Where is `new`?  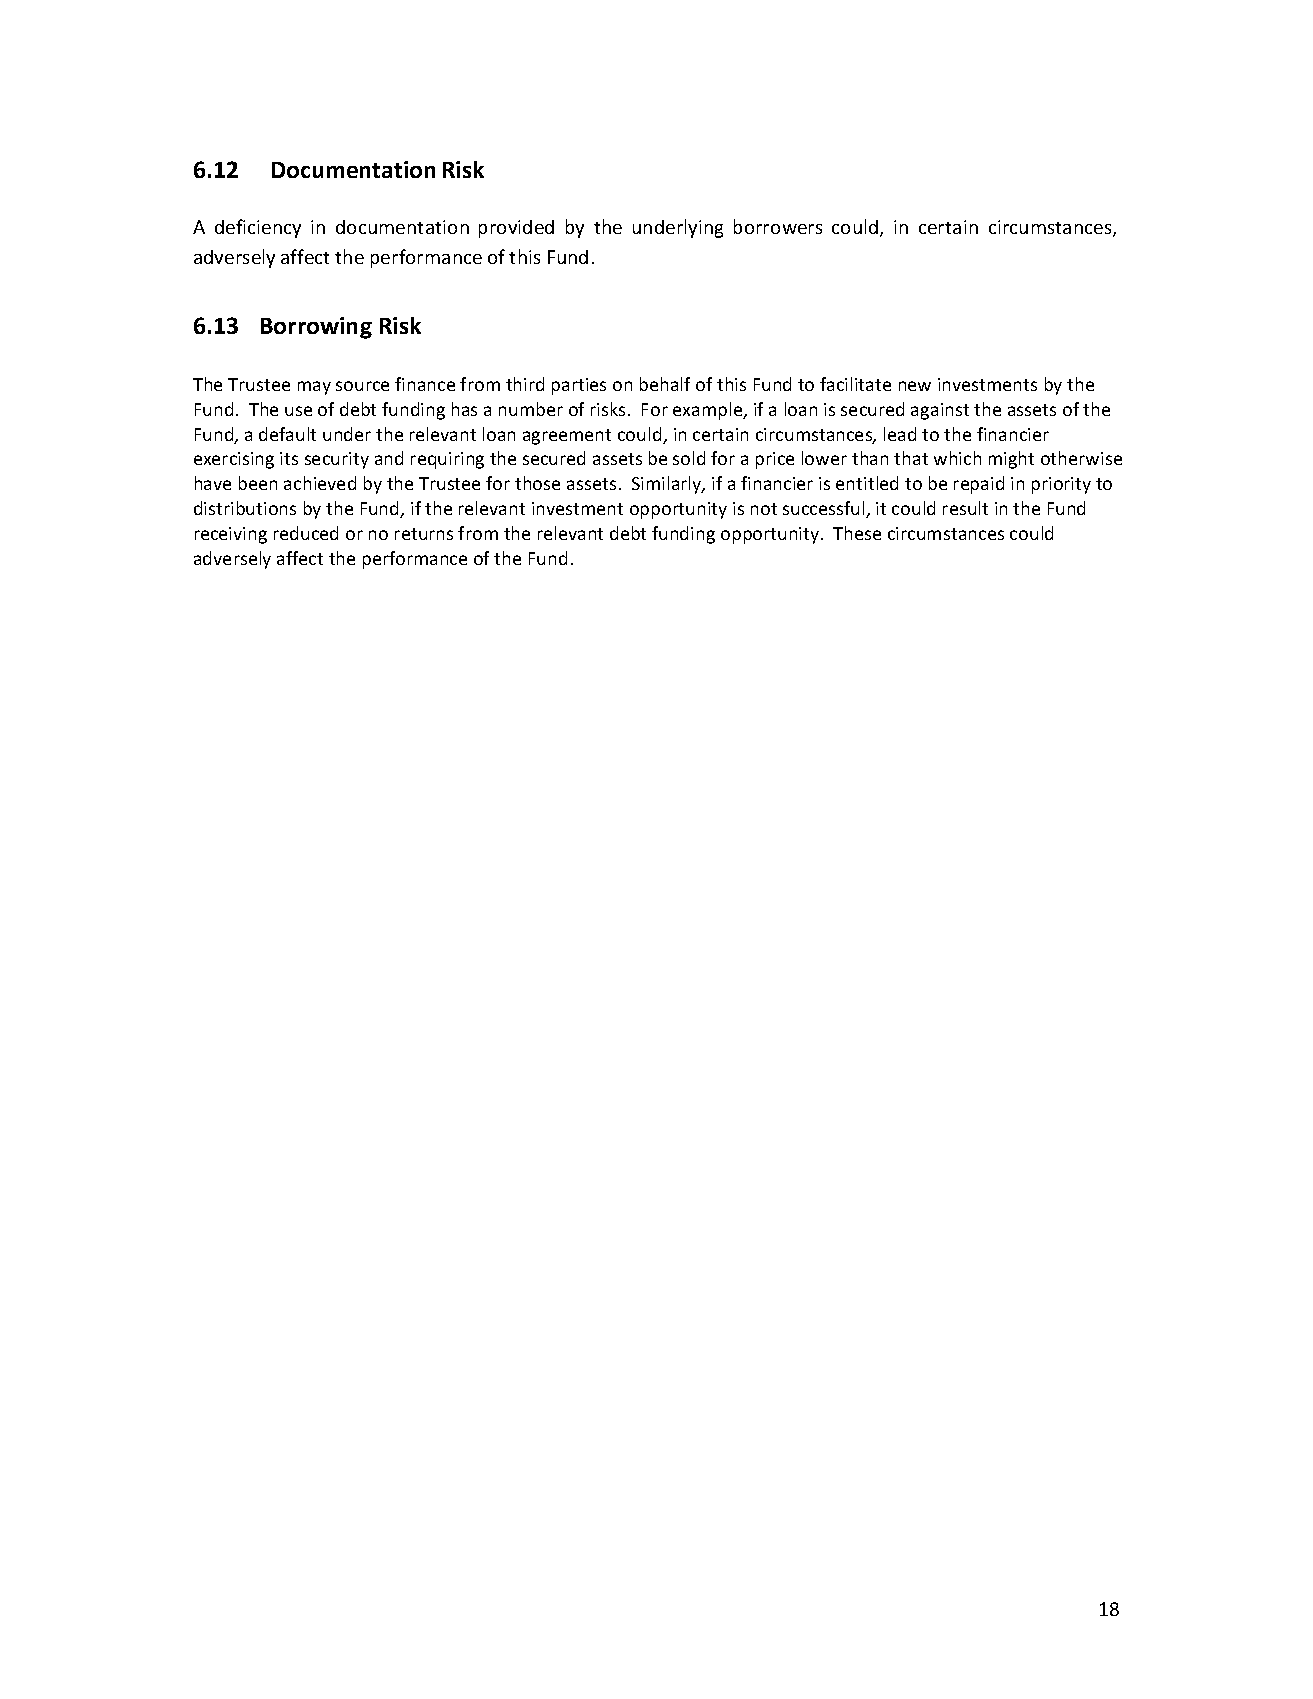 new is located at coordinates (915, 386).
